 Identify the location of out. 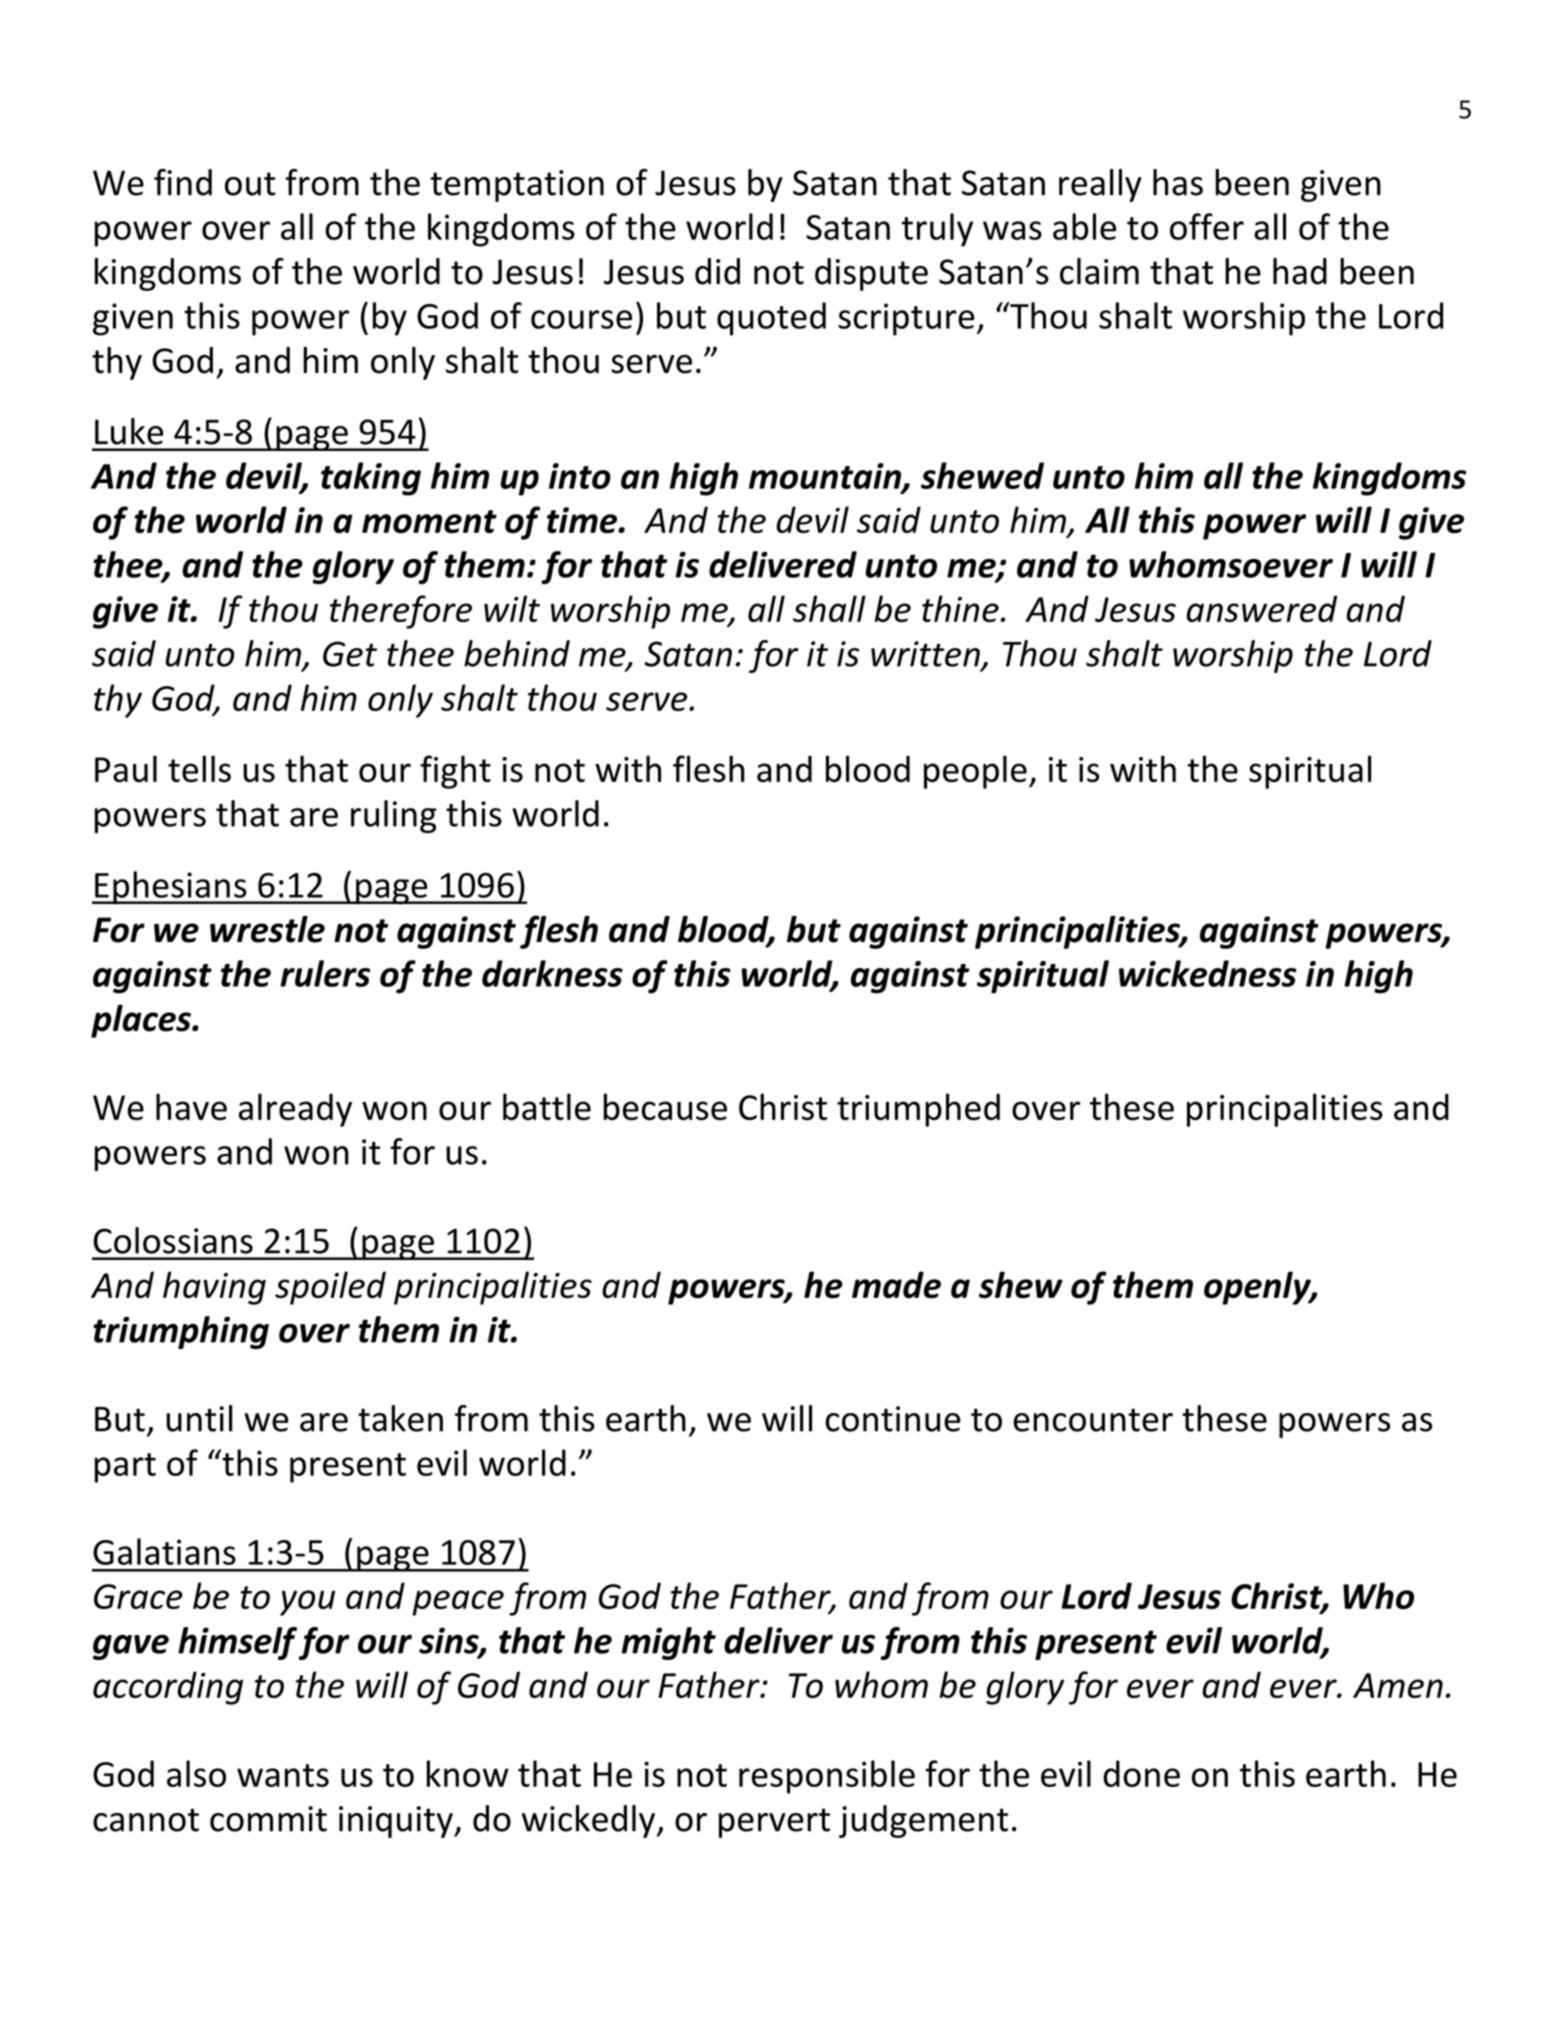
(250, 184).
